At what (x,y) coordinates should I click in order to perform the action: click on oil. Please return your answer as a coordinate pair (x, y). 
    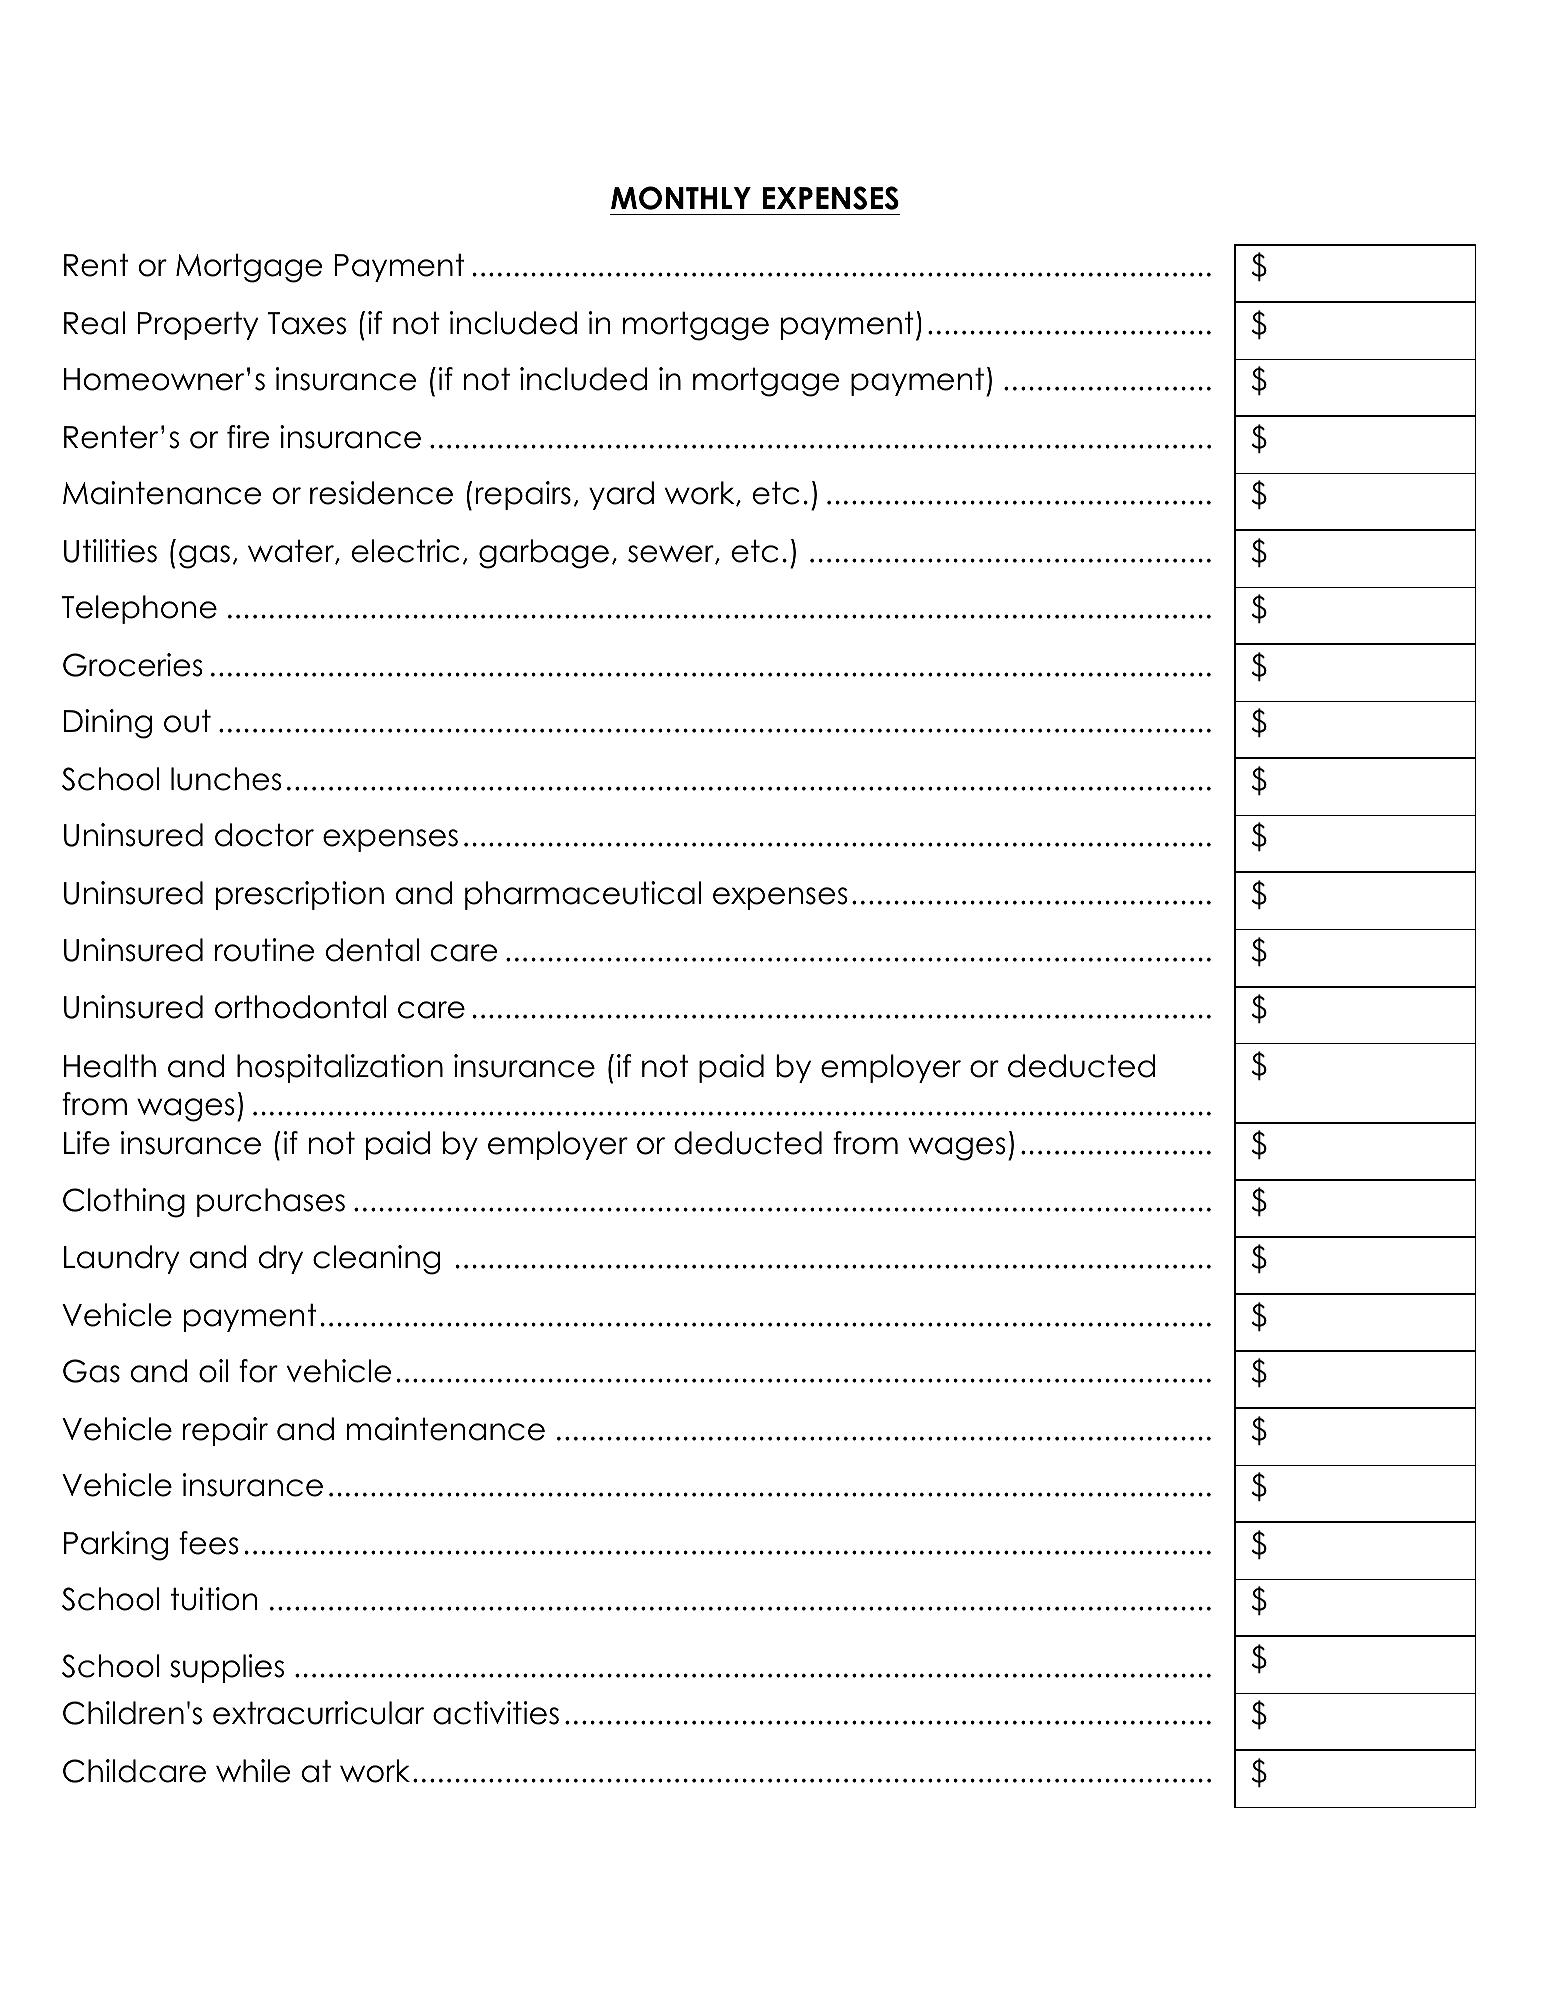
    Looking at the image, I should click on (213, 1371).
